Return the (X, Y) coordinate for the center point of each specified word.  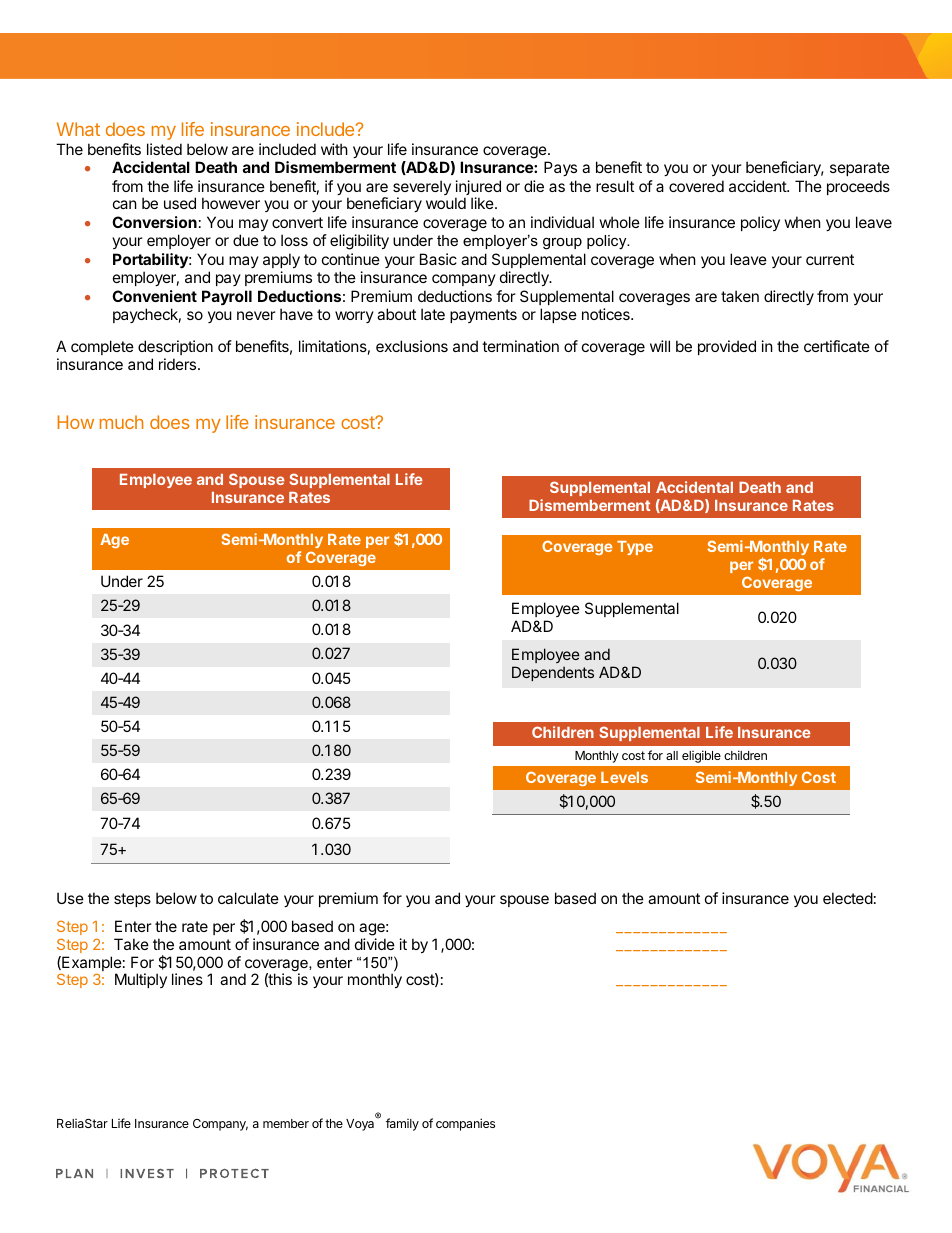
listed (164, 149)
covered (696, 186)
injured (478, 189)
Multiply (141, 980)
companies (465, 1124)
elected (848, 898)
